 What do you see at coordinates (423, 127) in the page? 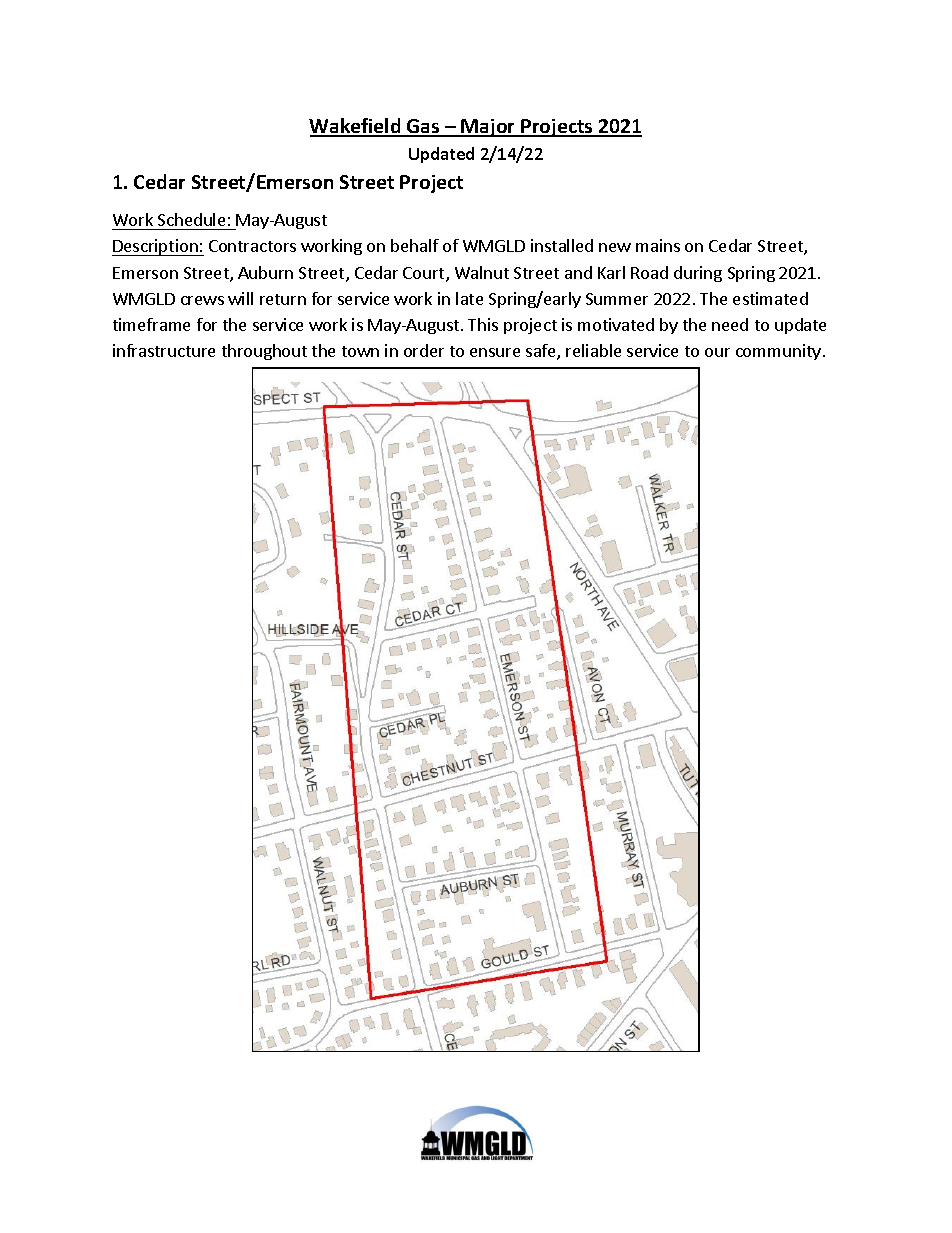
I see `Gas` at bounding box center [423, 127].
